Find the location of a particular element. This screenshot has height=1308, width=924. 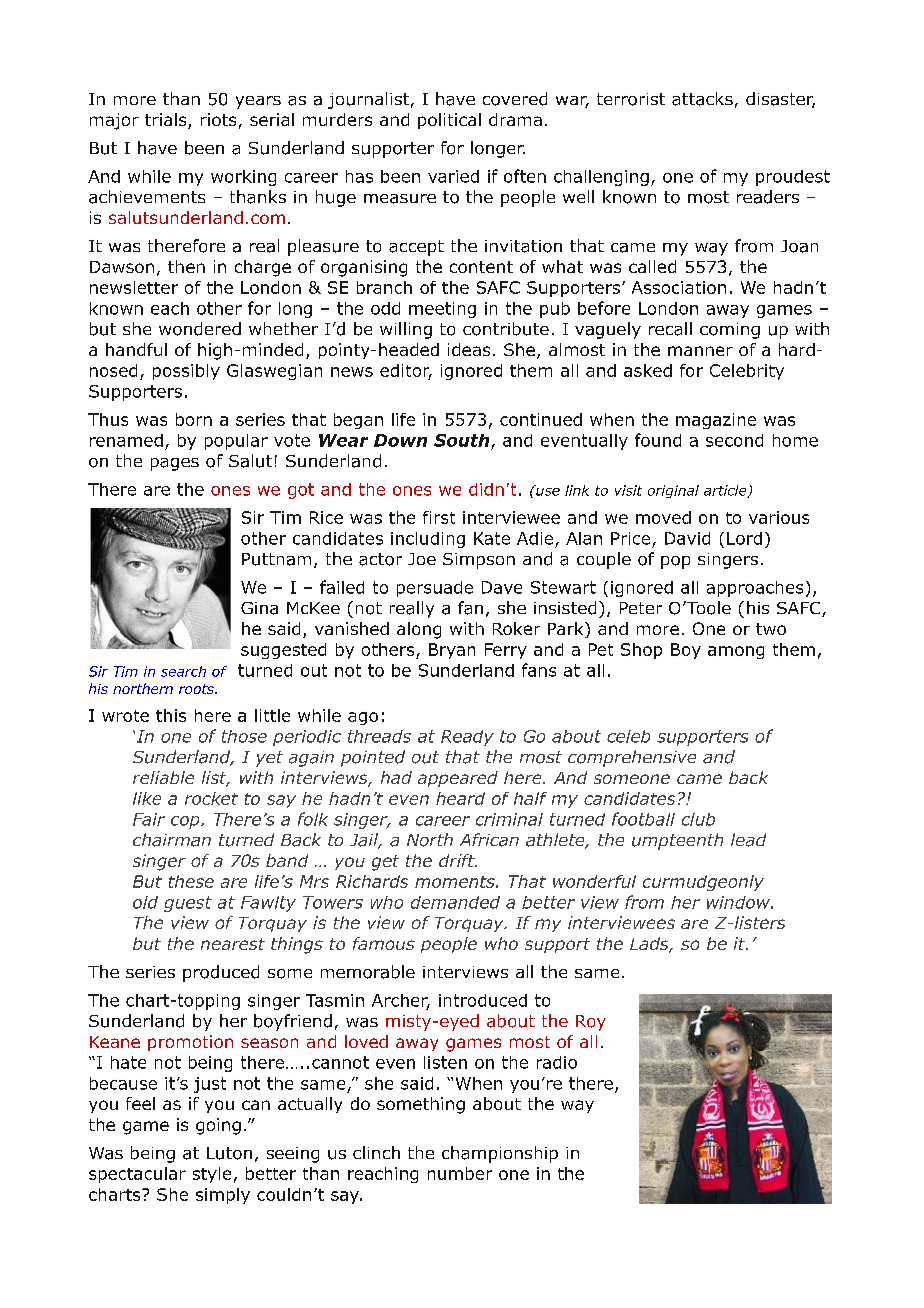

club is located at coordinates (698, 819).
